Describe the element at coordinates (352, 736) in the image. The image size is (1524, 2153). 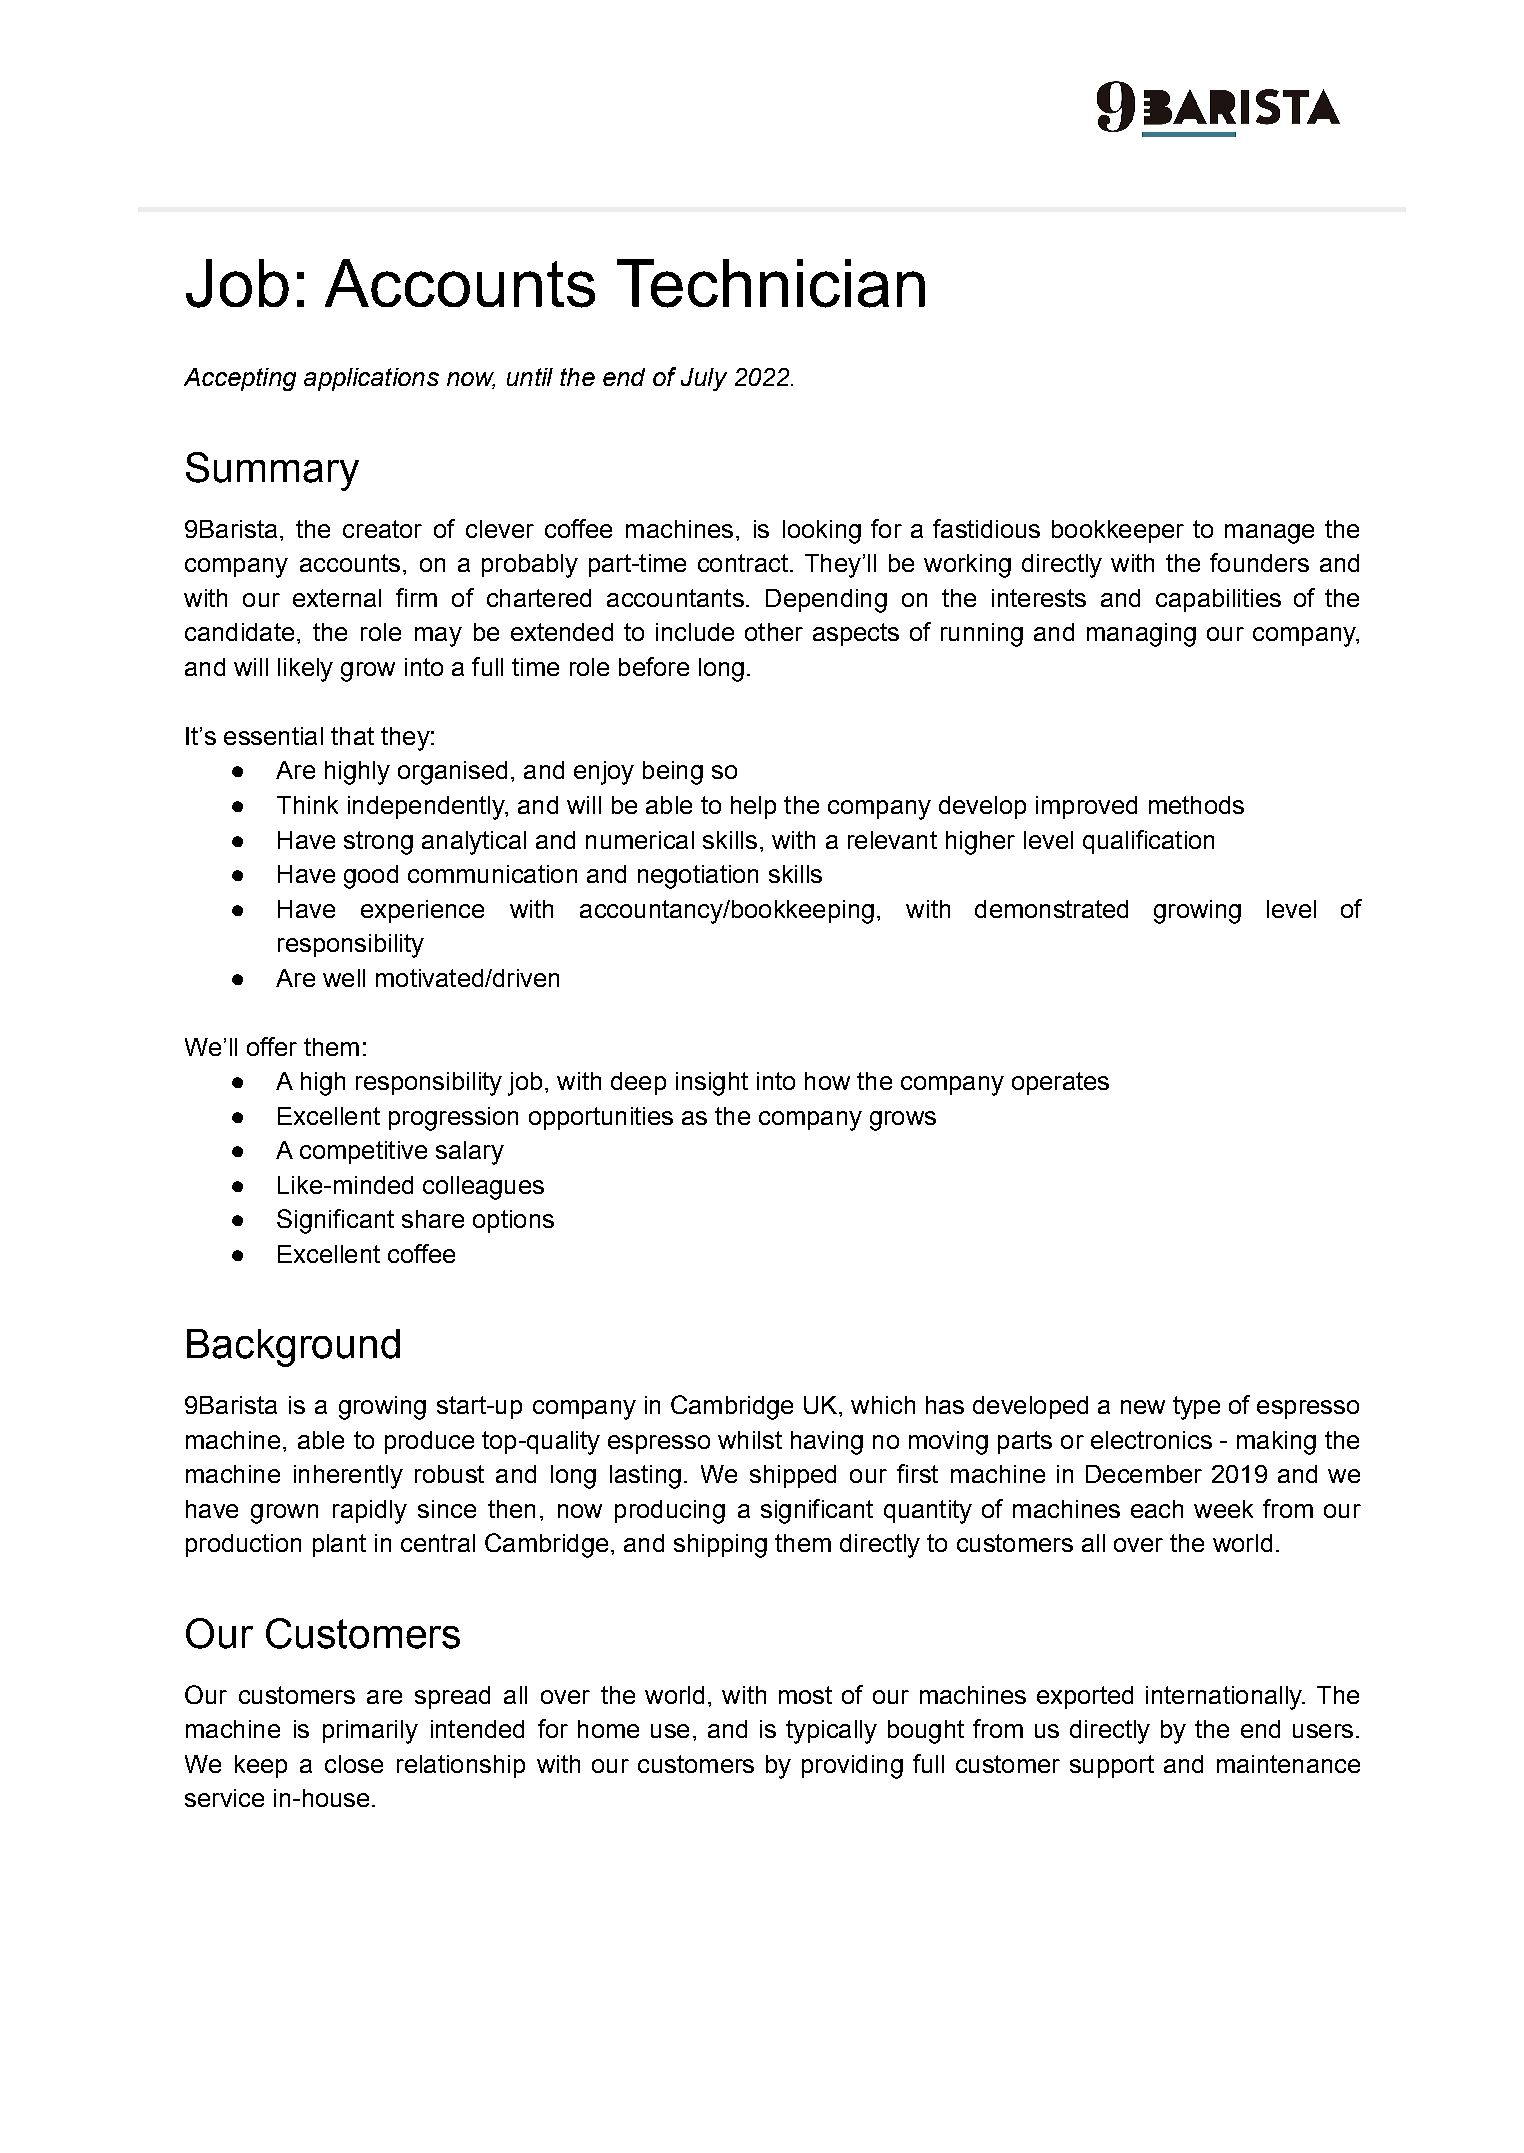
I see `that` at that location.
